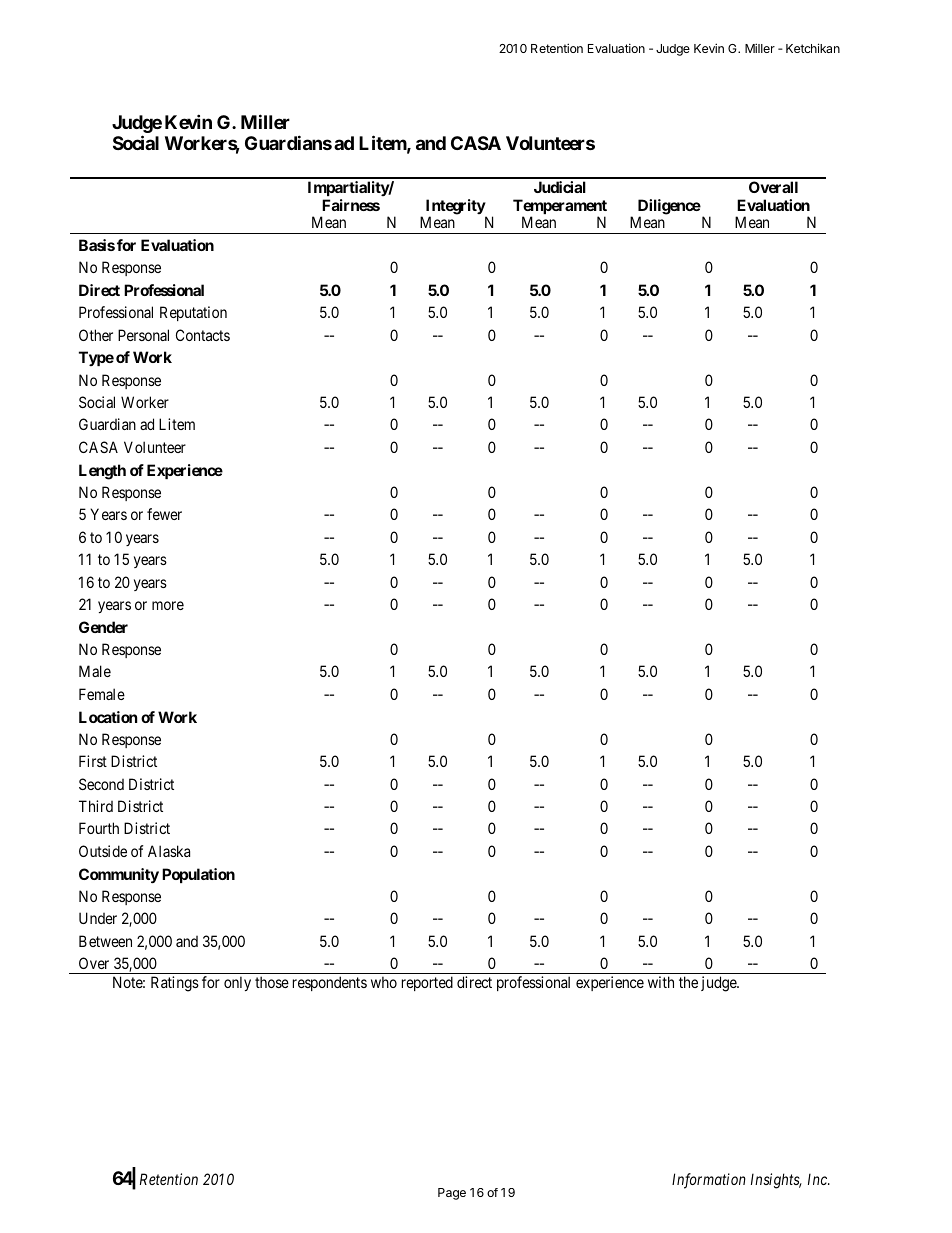 The height and width of the screenshot is (1233, 952). Describe the element at coordinates (661, 982) in the screenshot. I see `with` at that location.
